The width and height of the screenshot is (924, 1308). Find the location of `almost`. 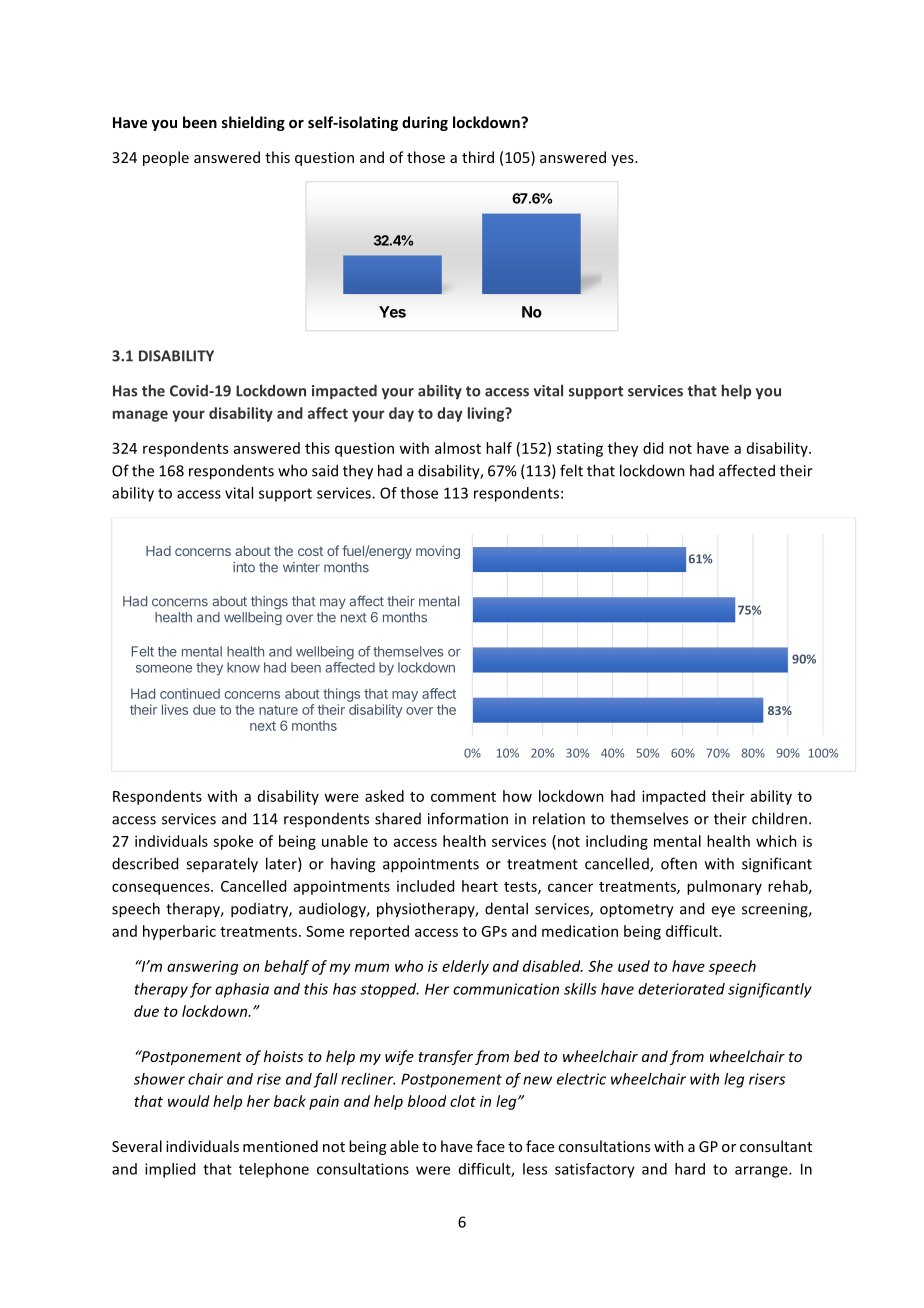

almost is located at coordinates (458, 448).
